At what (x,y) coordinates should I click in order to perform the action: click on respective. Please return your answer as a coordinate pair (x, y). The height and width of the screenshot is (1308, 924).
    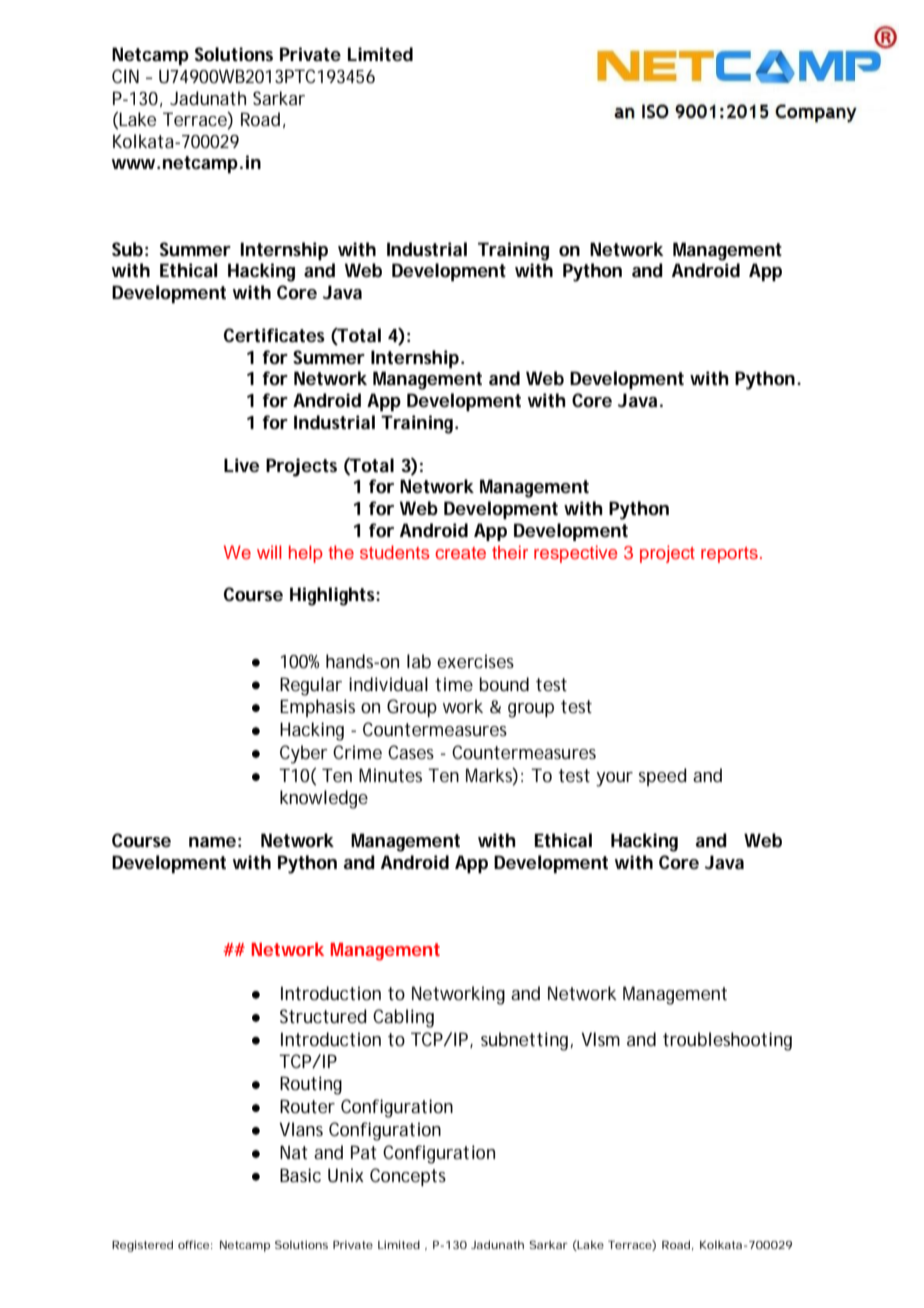
    Looking at the image, I should click on (575, 554).
